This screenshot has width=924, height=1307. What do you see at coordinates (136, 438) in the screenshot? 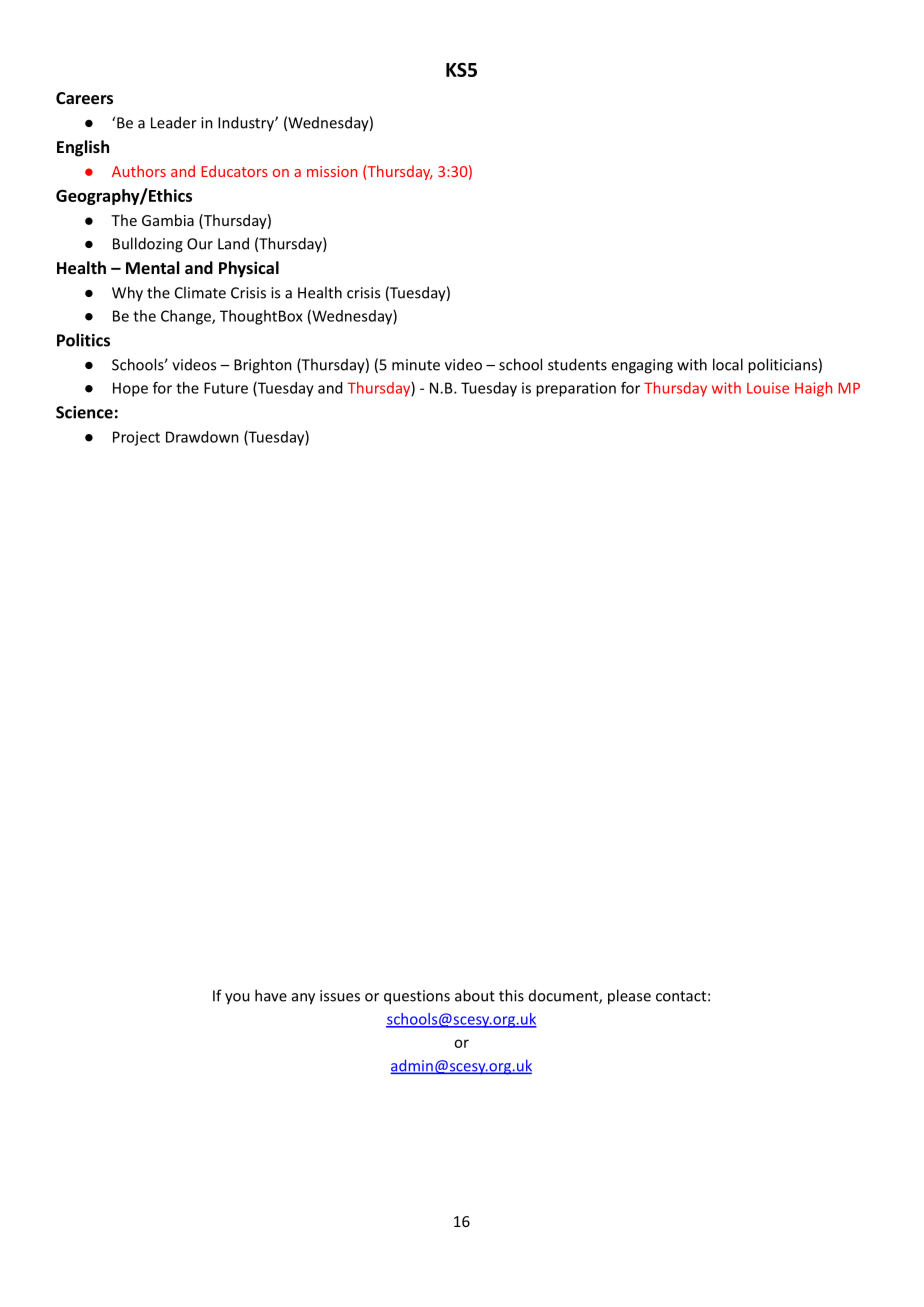
I see `Project` at bounding box center [136, 438].
